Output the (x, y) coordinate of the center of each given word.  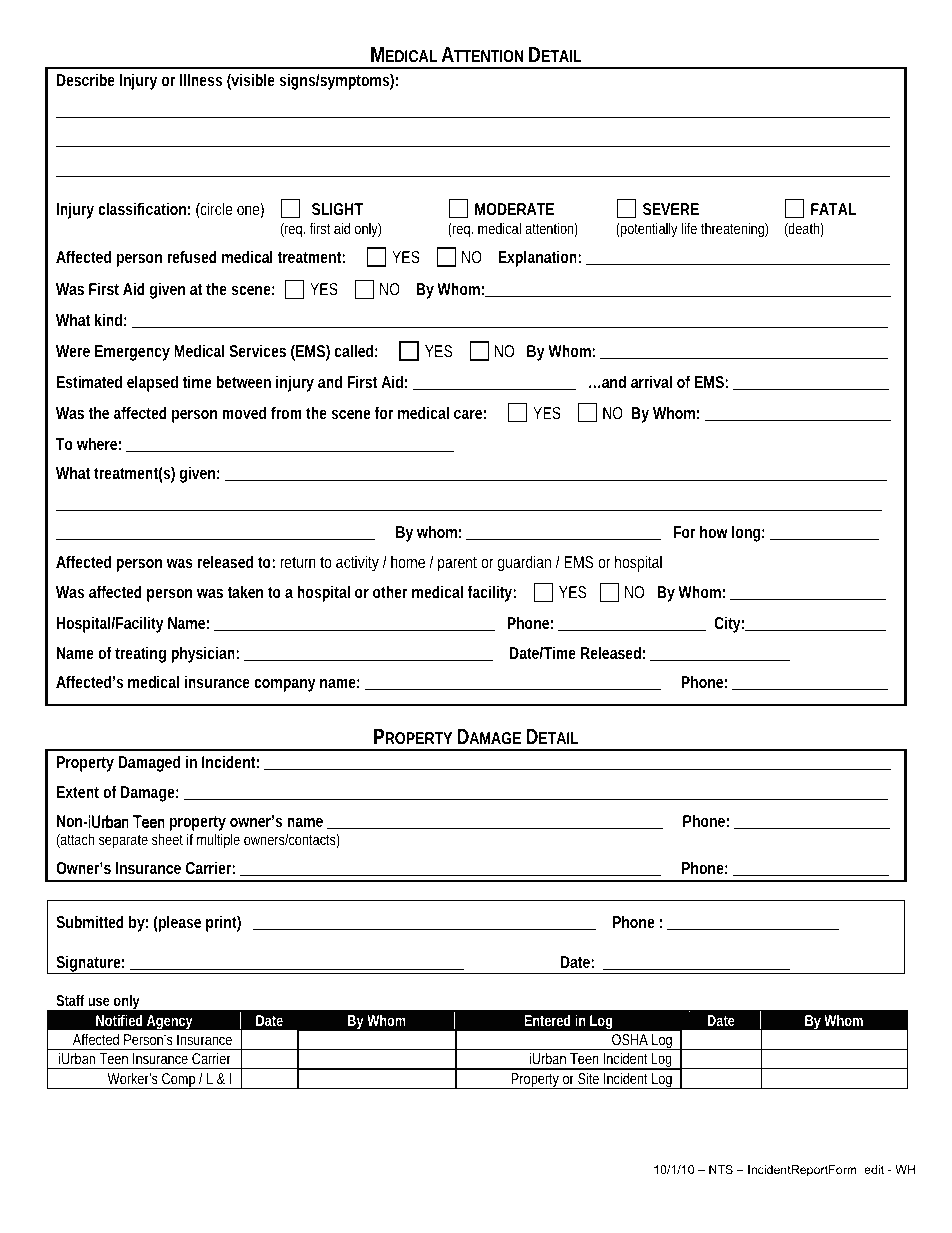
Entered (547, 1020)
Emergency (132, 353)
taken (245, 591)
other (390, 591)
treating (140, 654)
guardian (524, 563)
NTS (721, 1169)
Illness (201, 79)
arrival (651, 381)
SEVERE (671, 209)
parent (457, 564)
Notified (119, 1020)
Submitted (90, 921)
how (714, 531)
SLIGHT (337, 209)
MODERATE (514, 209)
